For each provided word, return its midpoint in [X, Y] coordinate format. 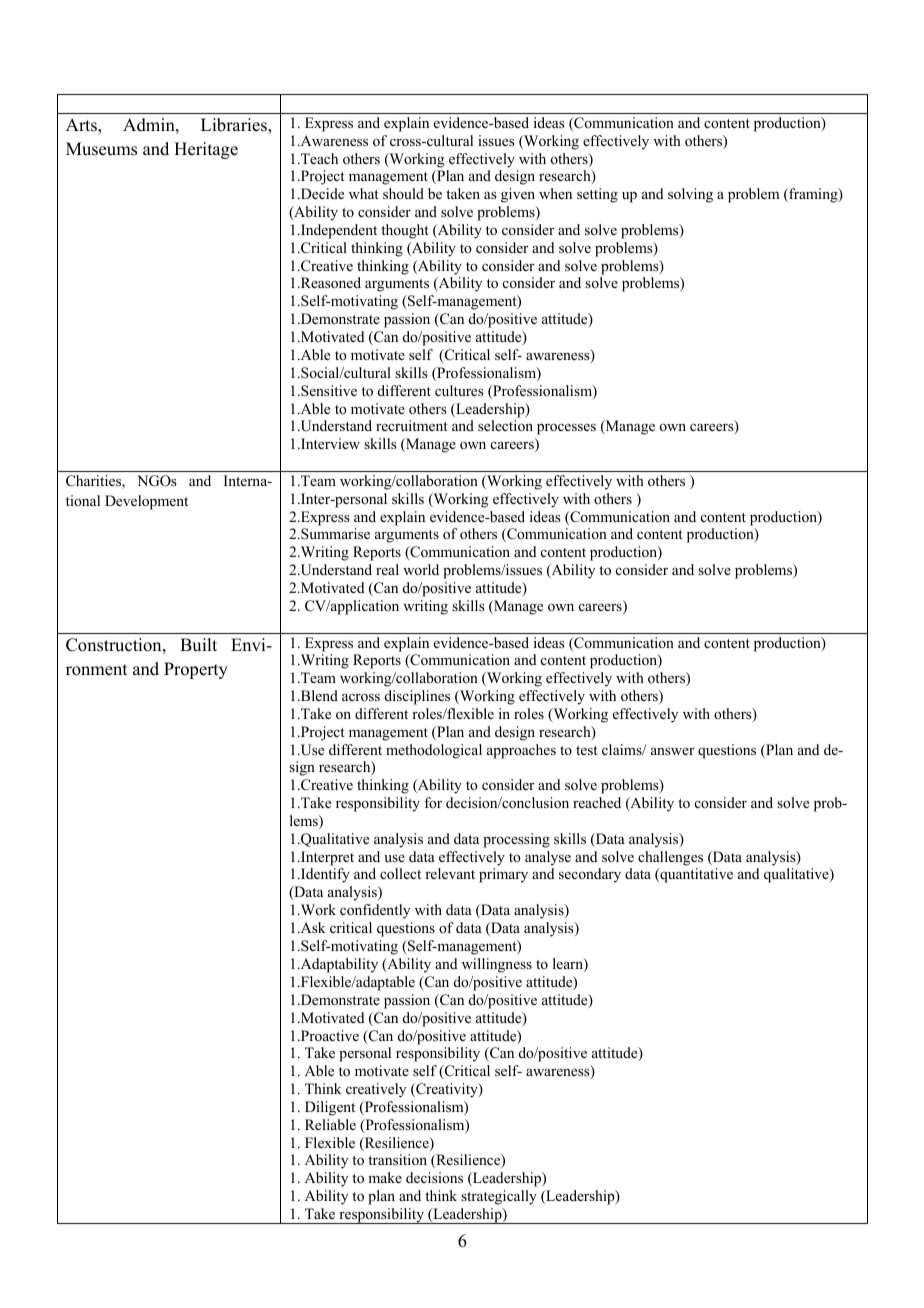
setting [597, 195]
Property [196, 670]
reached [597, 802]
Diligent [330, 1108]
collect [400, 873]
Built [198, 645]
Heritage [206, 150]
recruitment [412, 425]
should [403, 193]
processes [566, 429]
